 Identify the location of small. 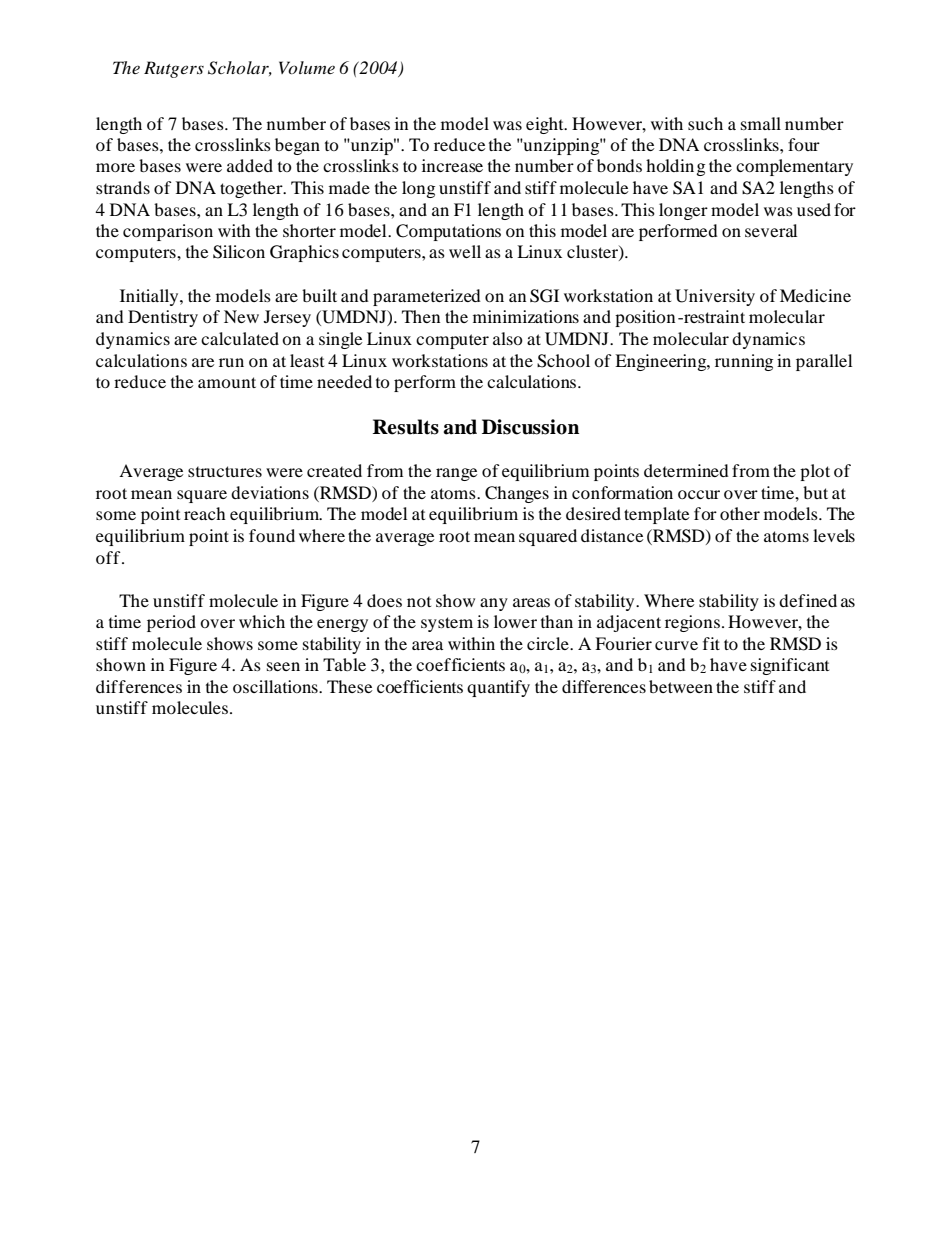
(761, 123).
